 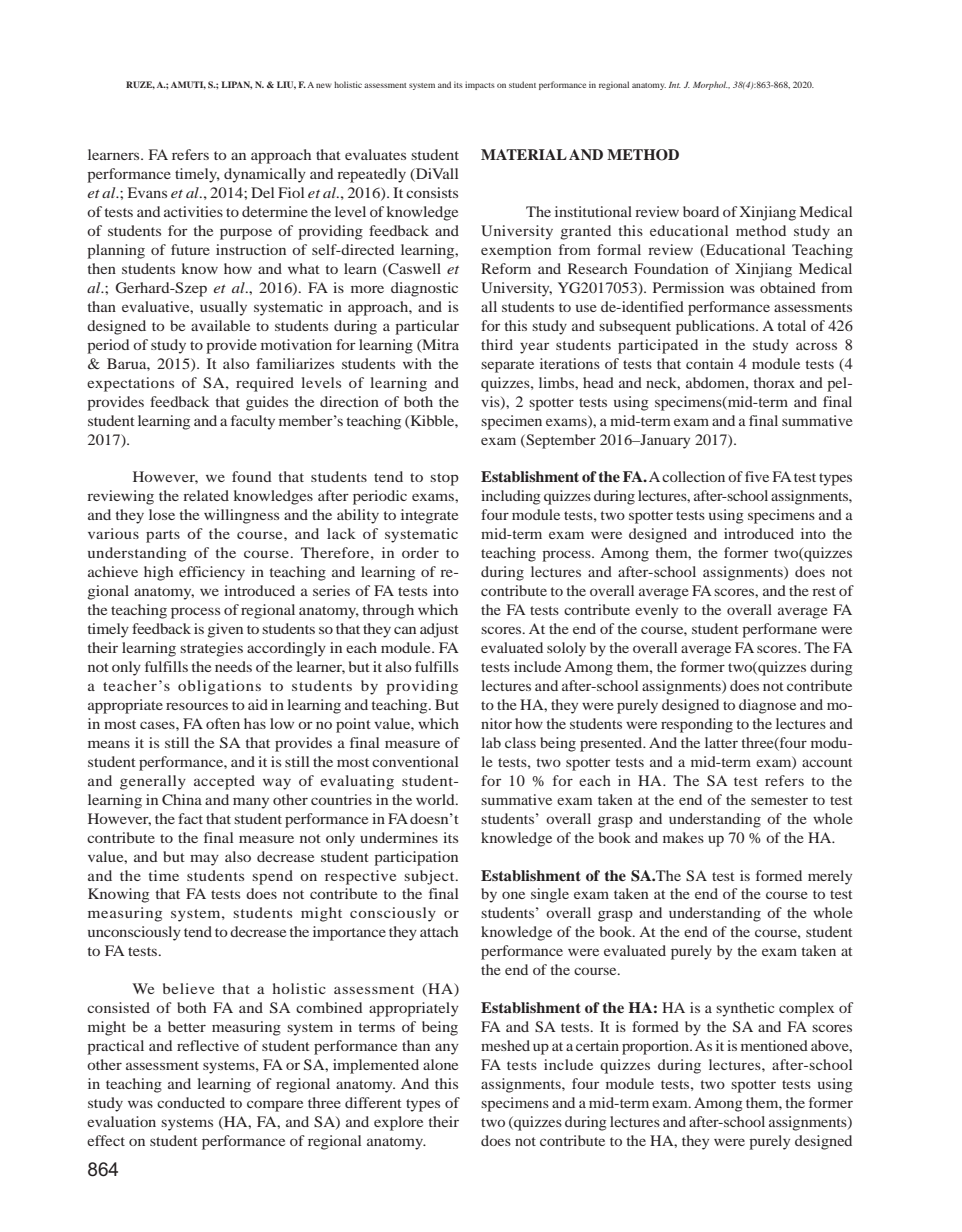 What do you see at coordinates (701, 211) in the image?
I see `board` at bounding box center [701, 211].
